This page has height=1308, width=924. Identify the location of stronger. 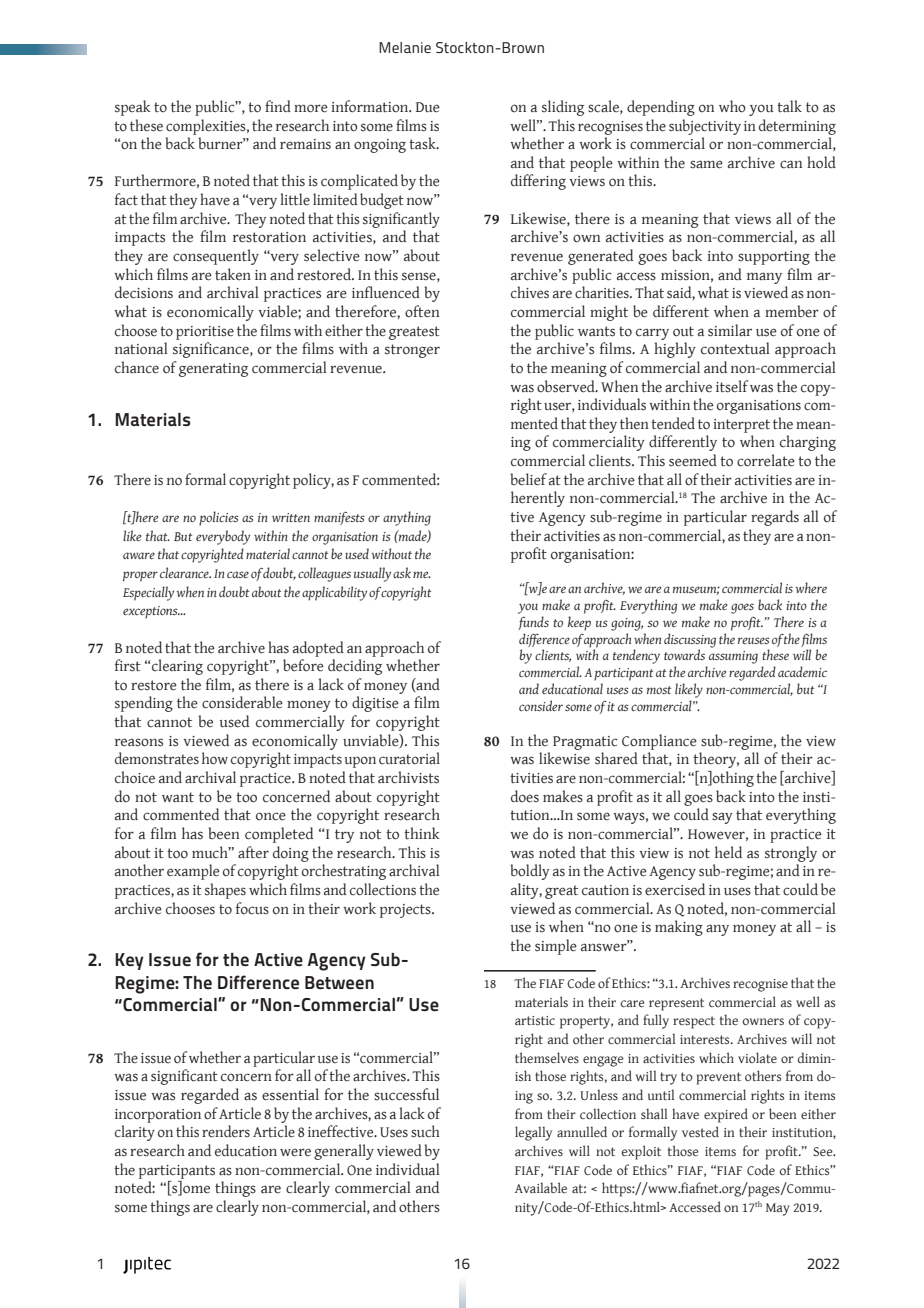
(412, 351).
